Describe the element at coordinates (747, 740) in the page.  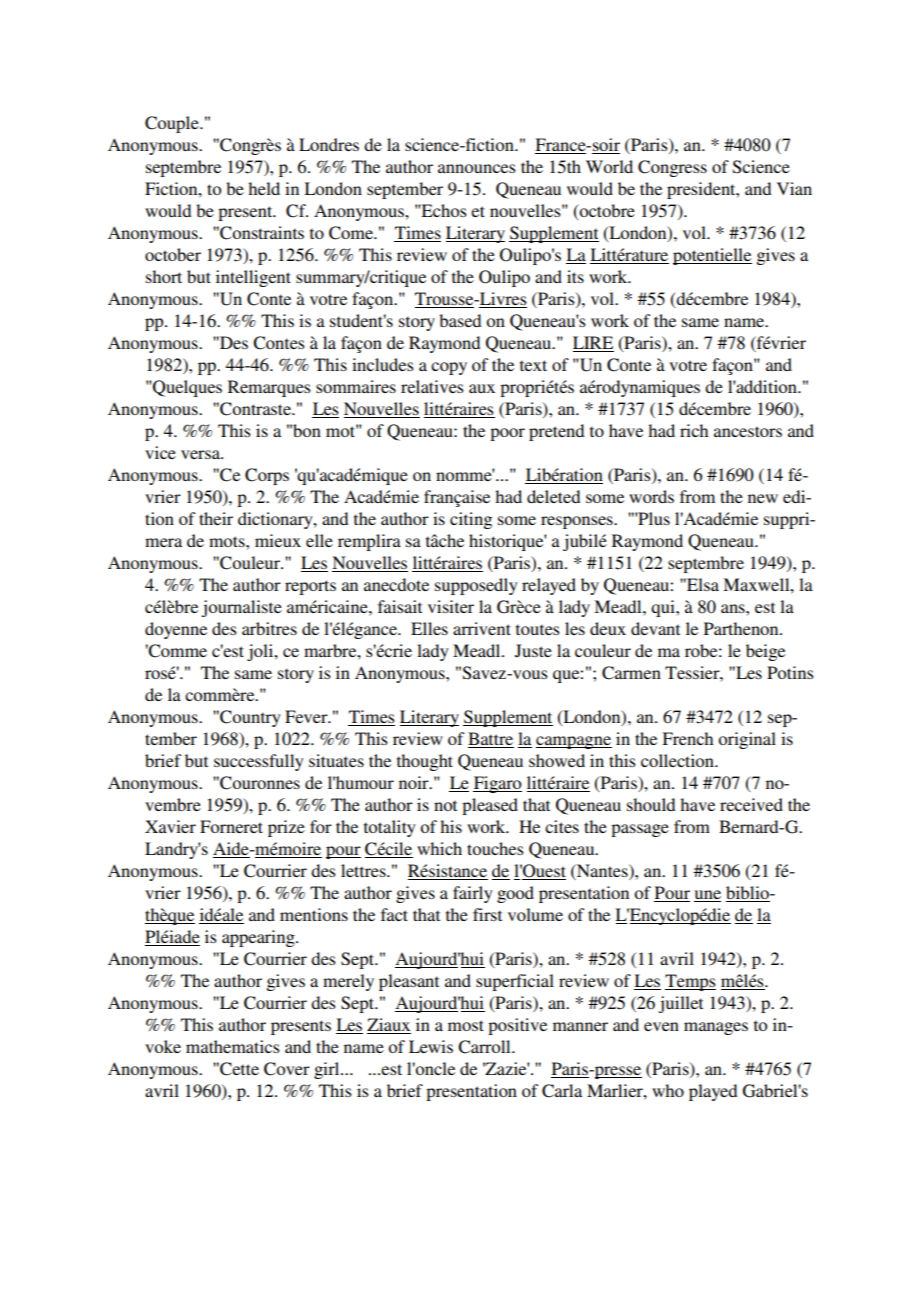
I see `original` at that location.
